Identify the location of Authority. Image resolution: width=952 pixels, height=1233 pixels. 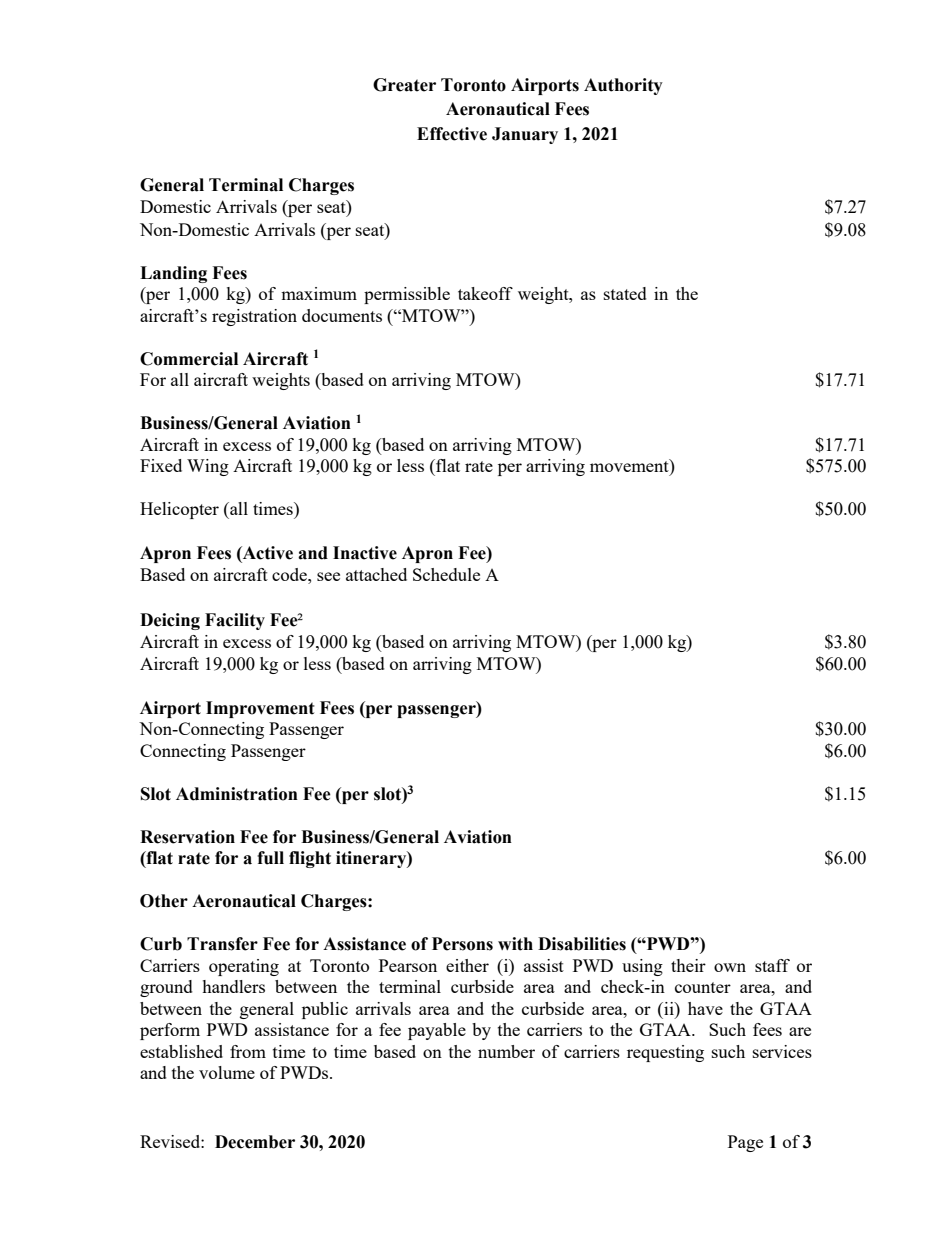
(623, 86).
